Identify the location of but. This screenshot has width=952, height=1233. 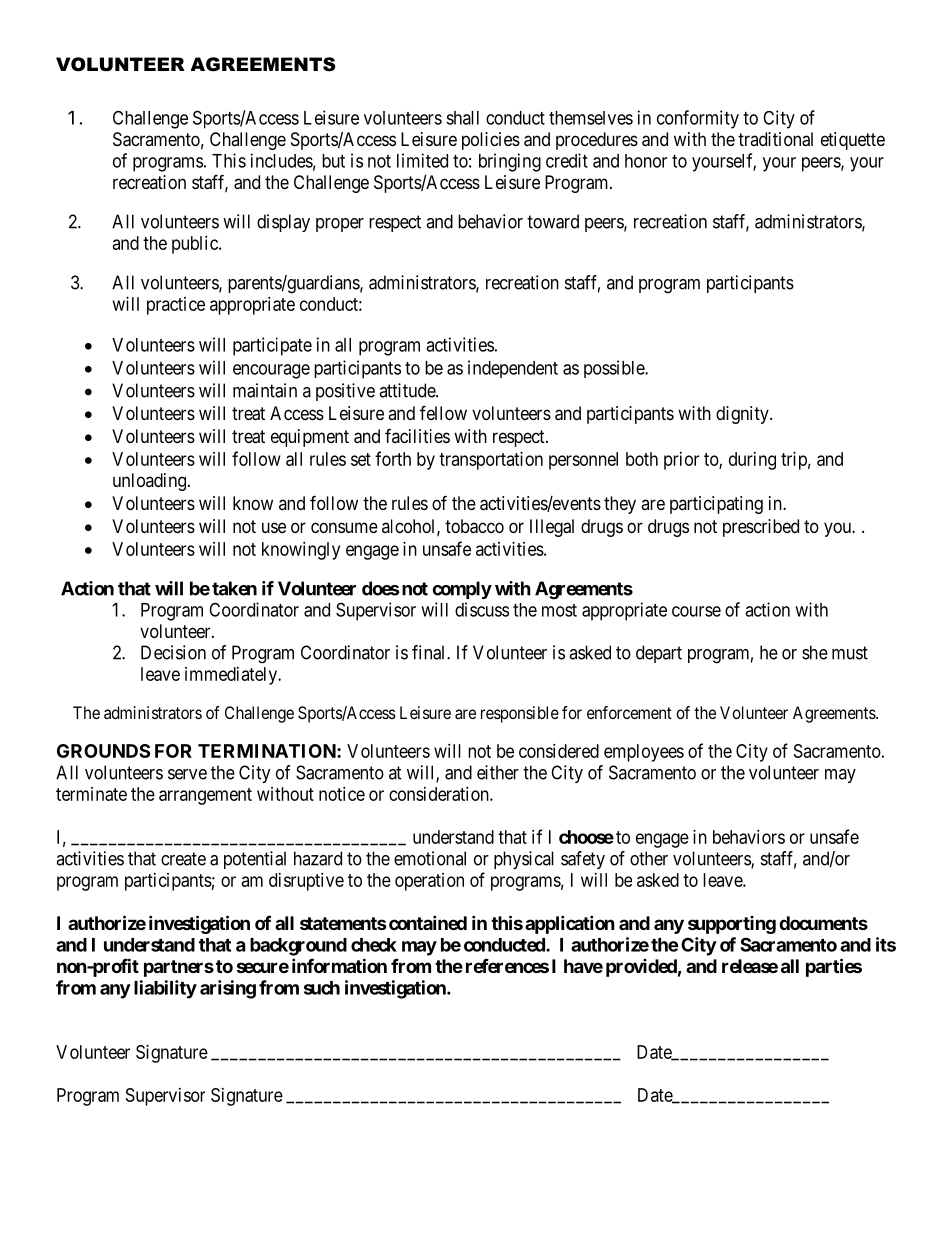
(333, 161).
